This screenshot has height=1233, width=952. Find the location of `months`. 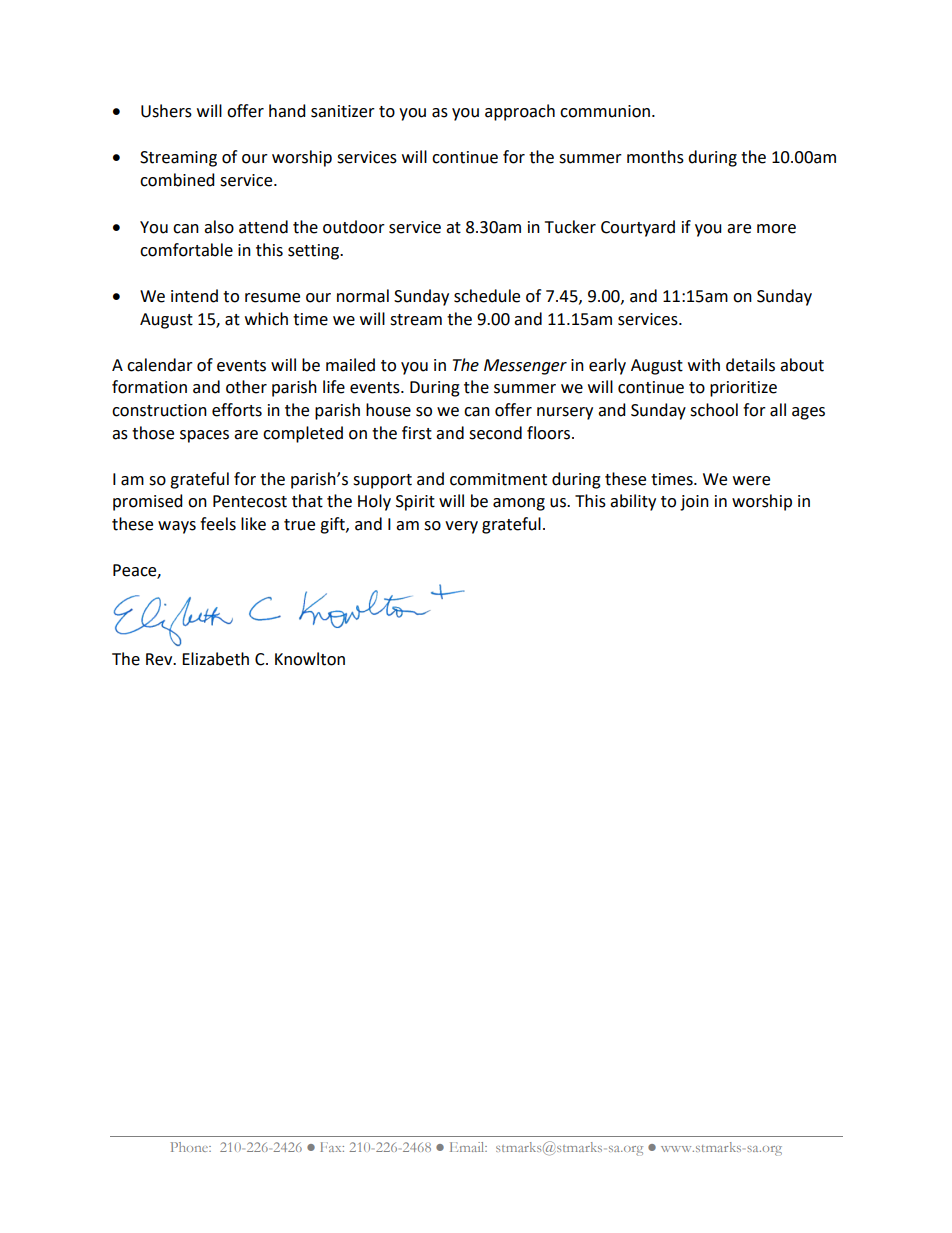

months is located at coordinates (655, 157).
